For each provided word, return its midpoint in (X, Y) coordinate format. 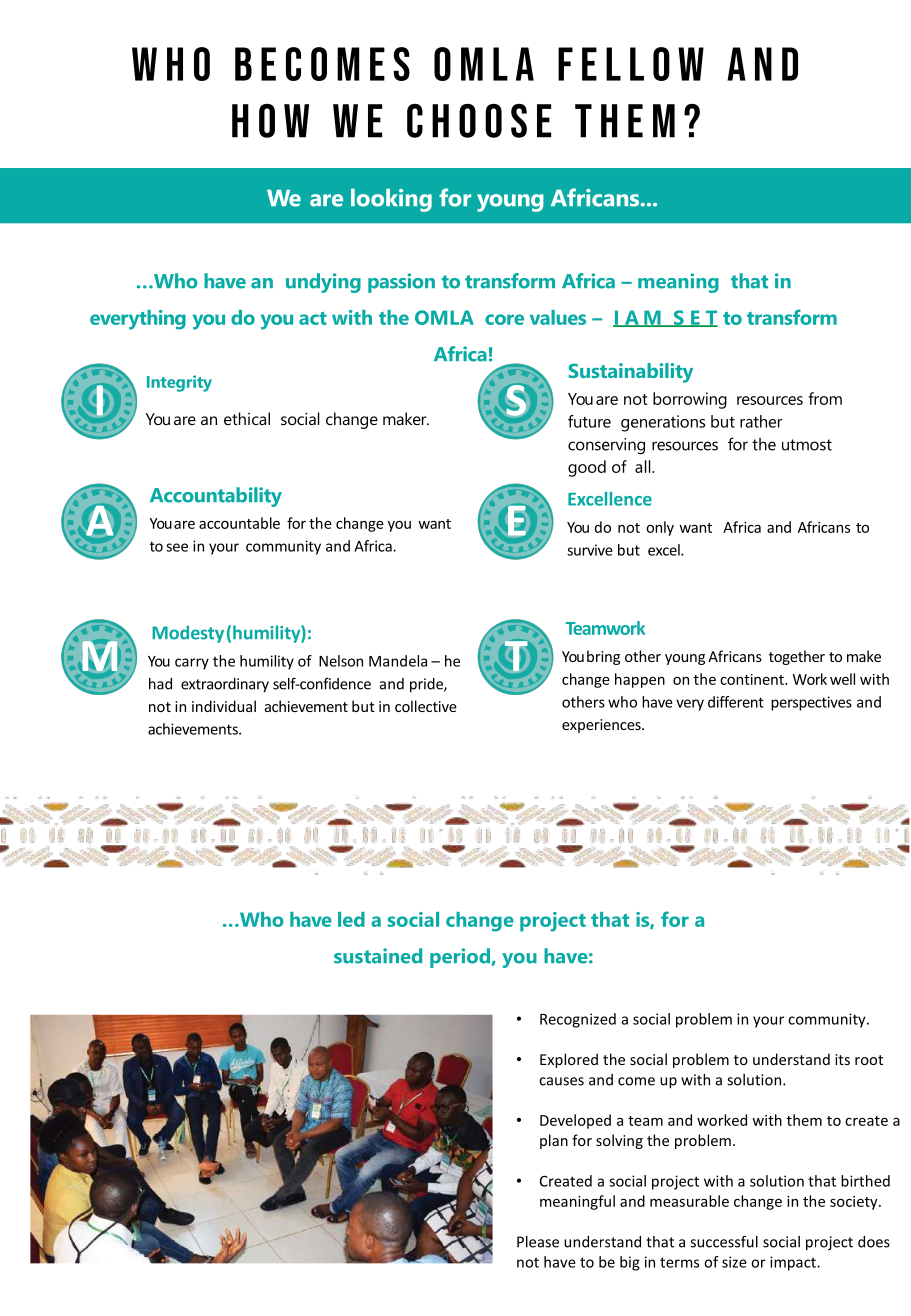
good (587, 468)
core (504, 319)
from (825, 398)
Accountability (216, 497)
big (630, 1263)
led (351, 919)
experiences (602, 726)
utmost (807, 445)
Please (538, 1242)
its (842, 1059)
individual (224, 706)
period (460, 958)
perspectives (811, 703)
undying (323, 283)
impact (794, 1263)
